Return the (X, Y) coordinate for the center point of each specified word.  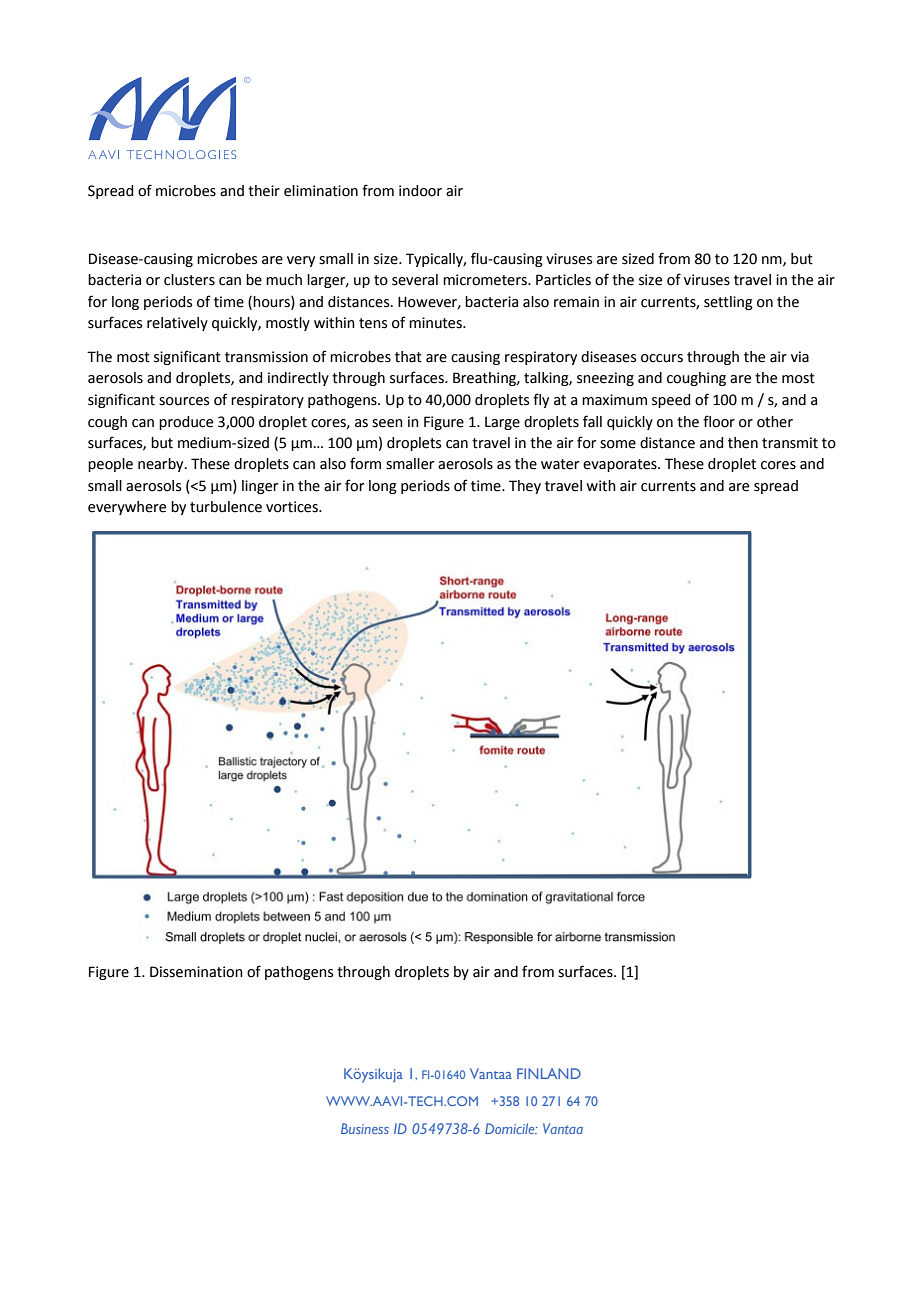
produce (186, 423)
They (525, 487)
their (264, 191)
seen (387, 423)
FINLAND (549, 1073)
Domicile (511, 1128)
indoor (420, 191)
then (743, 443)
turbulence (226, 507)
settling (728, 303)
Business (365, 1128)
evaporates (621, 465)
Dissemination (196, 972)
